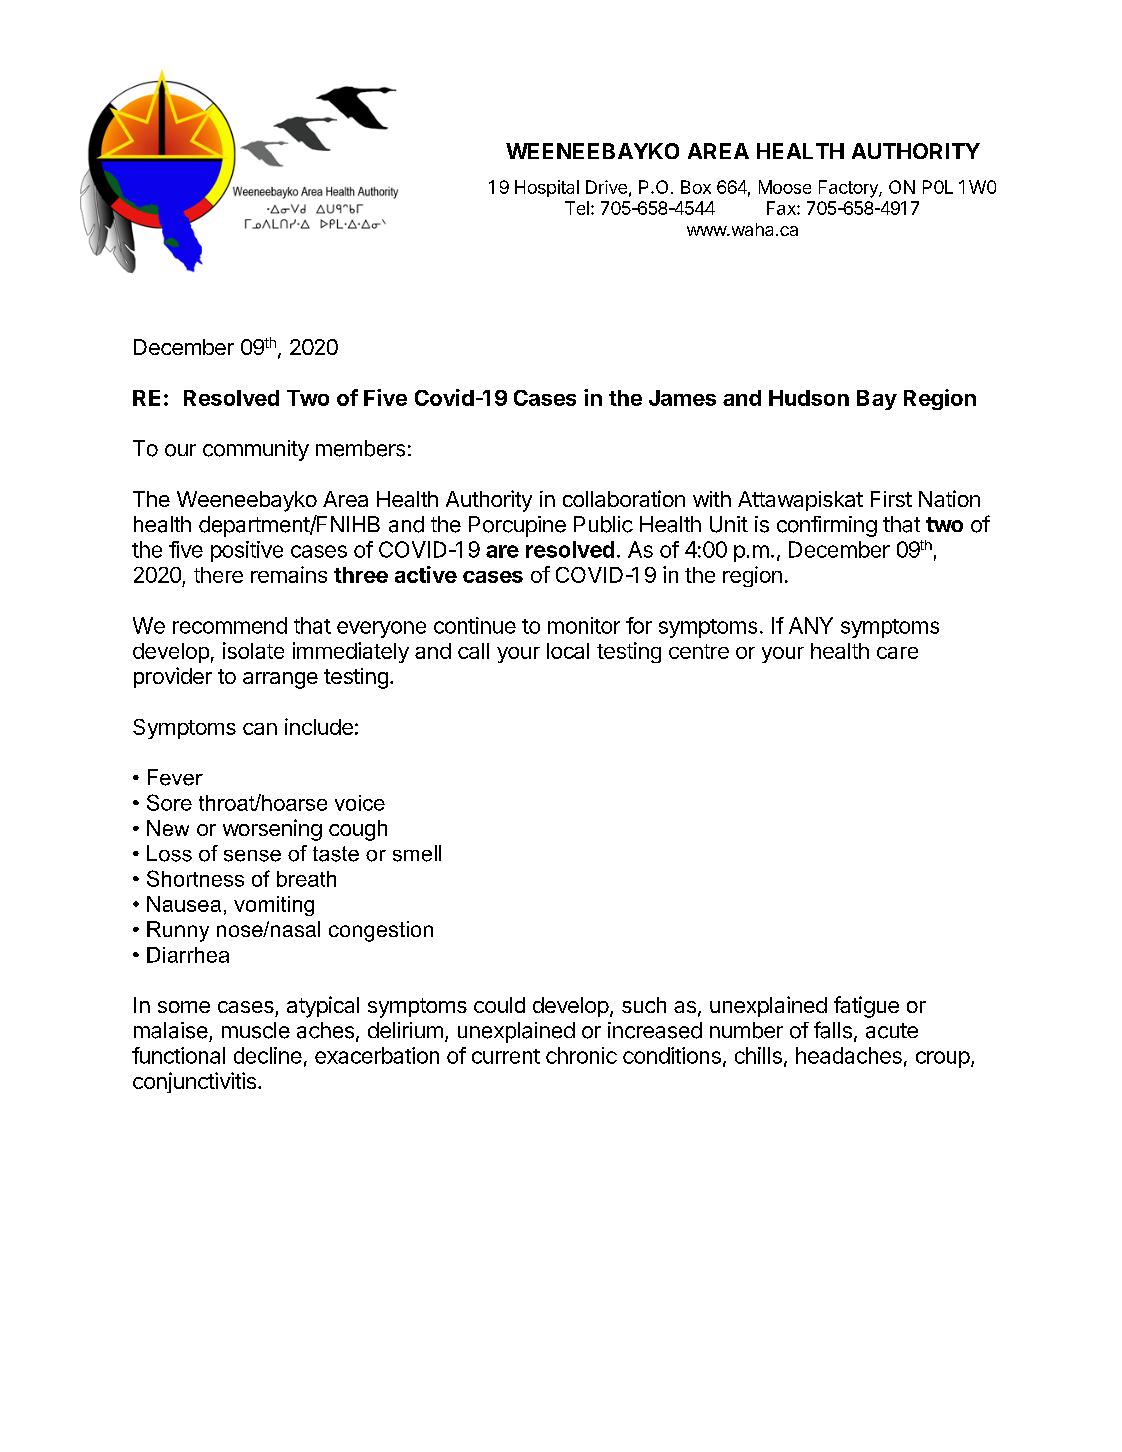  I want to click on Hospital, so click(547, 188).
